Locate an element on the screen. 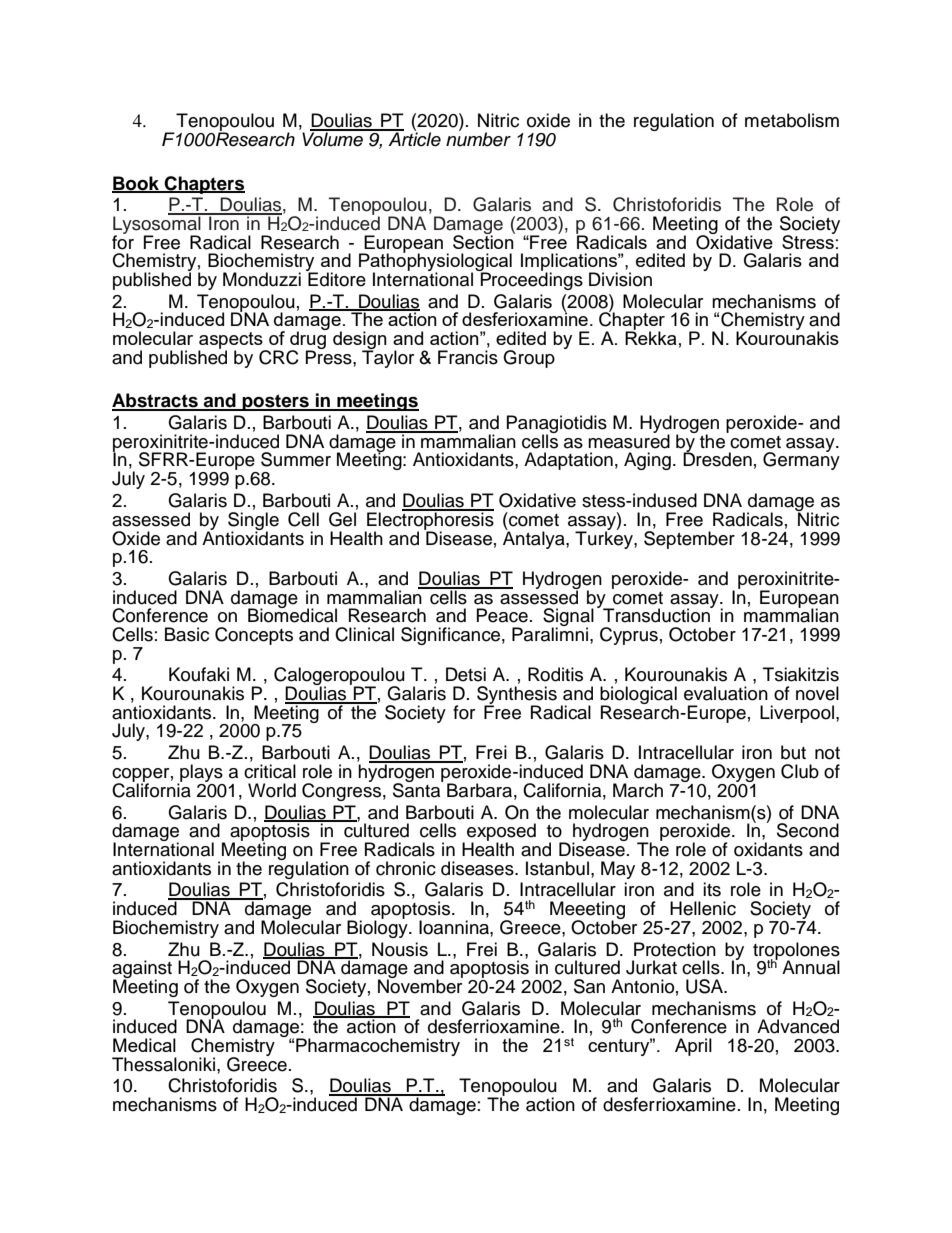 The image size is (952, 1233). World is located at coordinates (272, 790).
